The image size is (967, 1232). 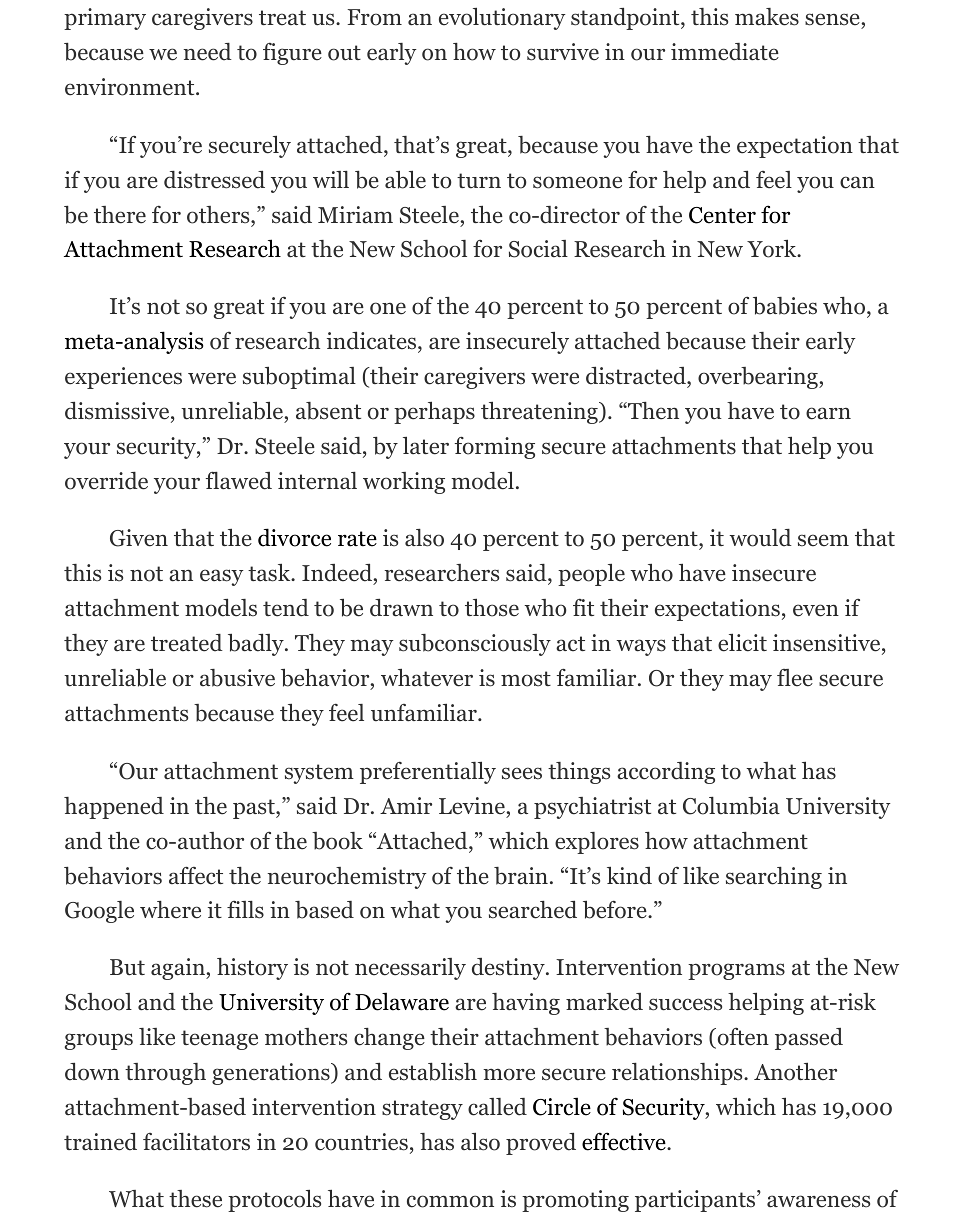 I want to click on awareness, so click(x=818, y=1201).
